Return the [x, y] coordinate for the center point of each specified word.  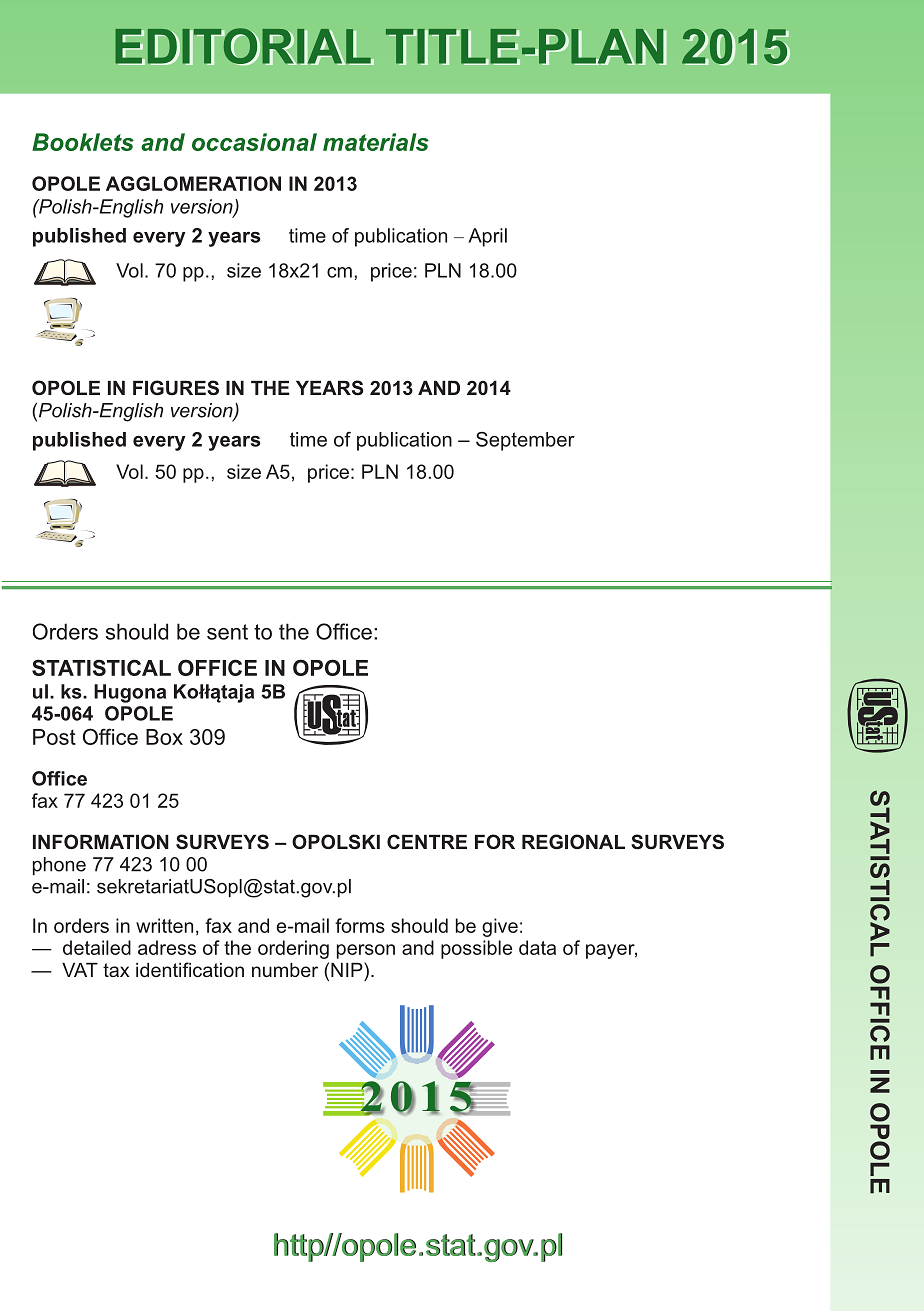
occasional [254, 142]
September [525, 441]
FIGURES [176, 388]
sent [227, 632]
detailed [97, 947]
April [487, 237]
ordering [293, 949]
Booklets [83, 142]
